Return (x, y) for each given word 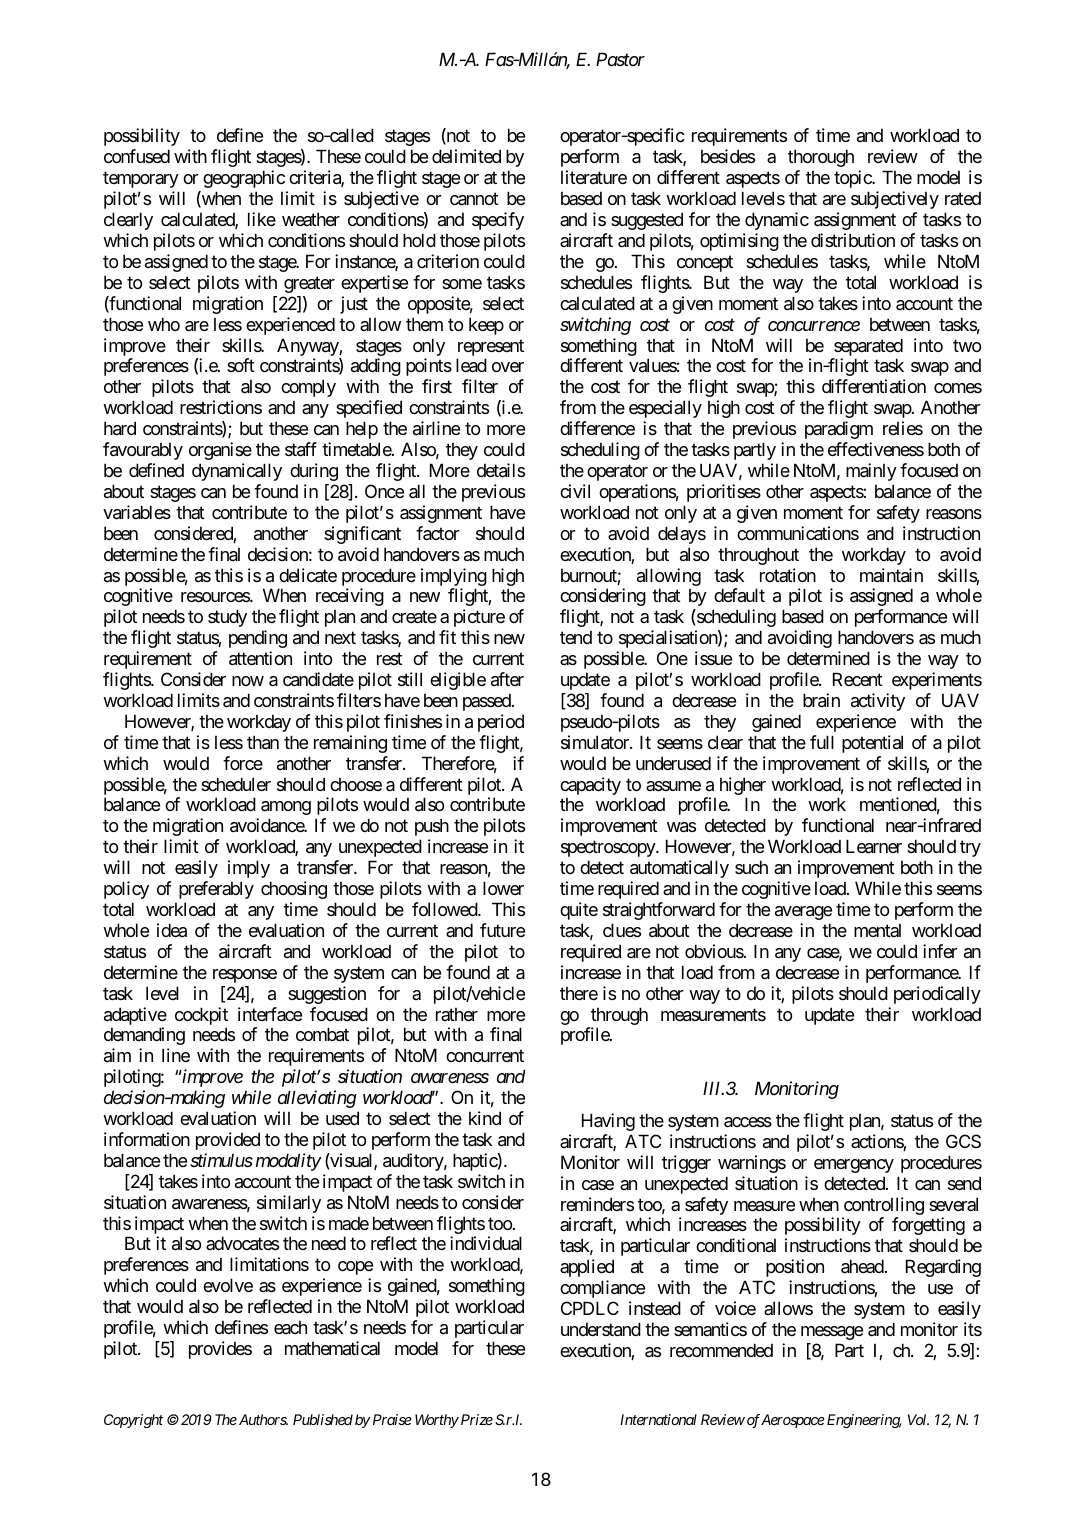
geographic (244, 179)
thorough (821, 158)
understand (601, 1329)
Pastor (620, 59)
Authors (262, 1419)
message (832, 1333)
